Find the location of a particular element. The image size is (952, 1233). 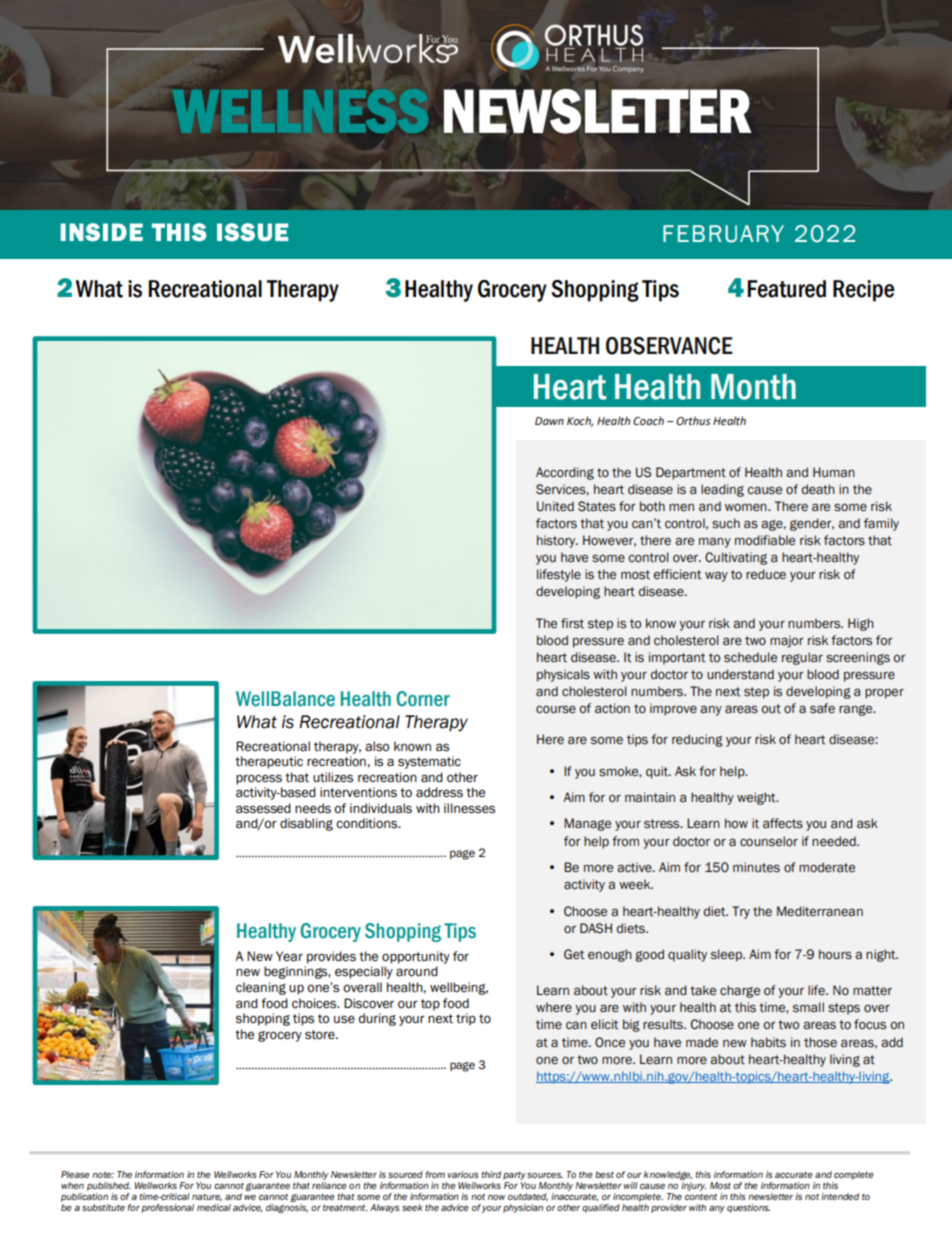

WELLNESS is located at coordinates (300, 111).
